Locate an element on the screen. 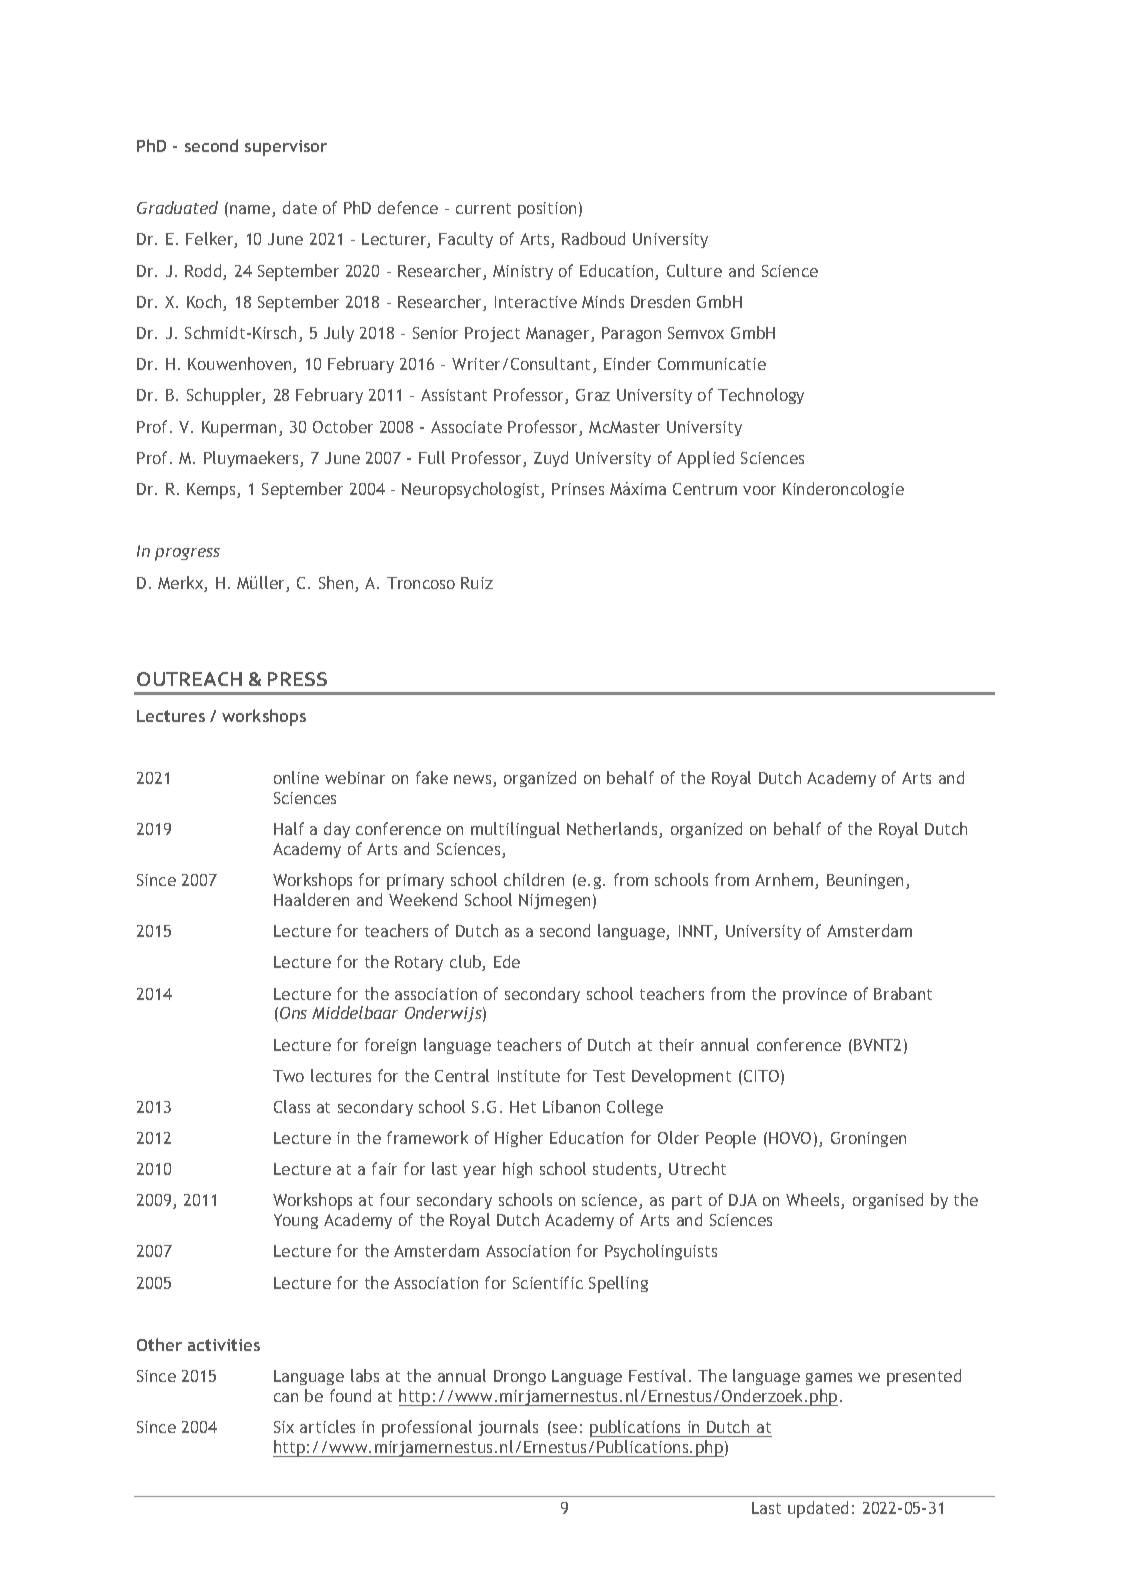 Image resolution: width=1129 pixels, height=1596 pixels. Arnhem is located at coordinates (785, 881).
